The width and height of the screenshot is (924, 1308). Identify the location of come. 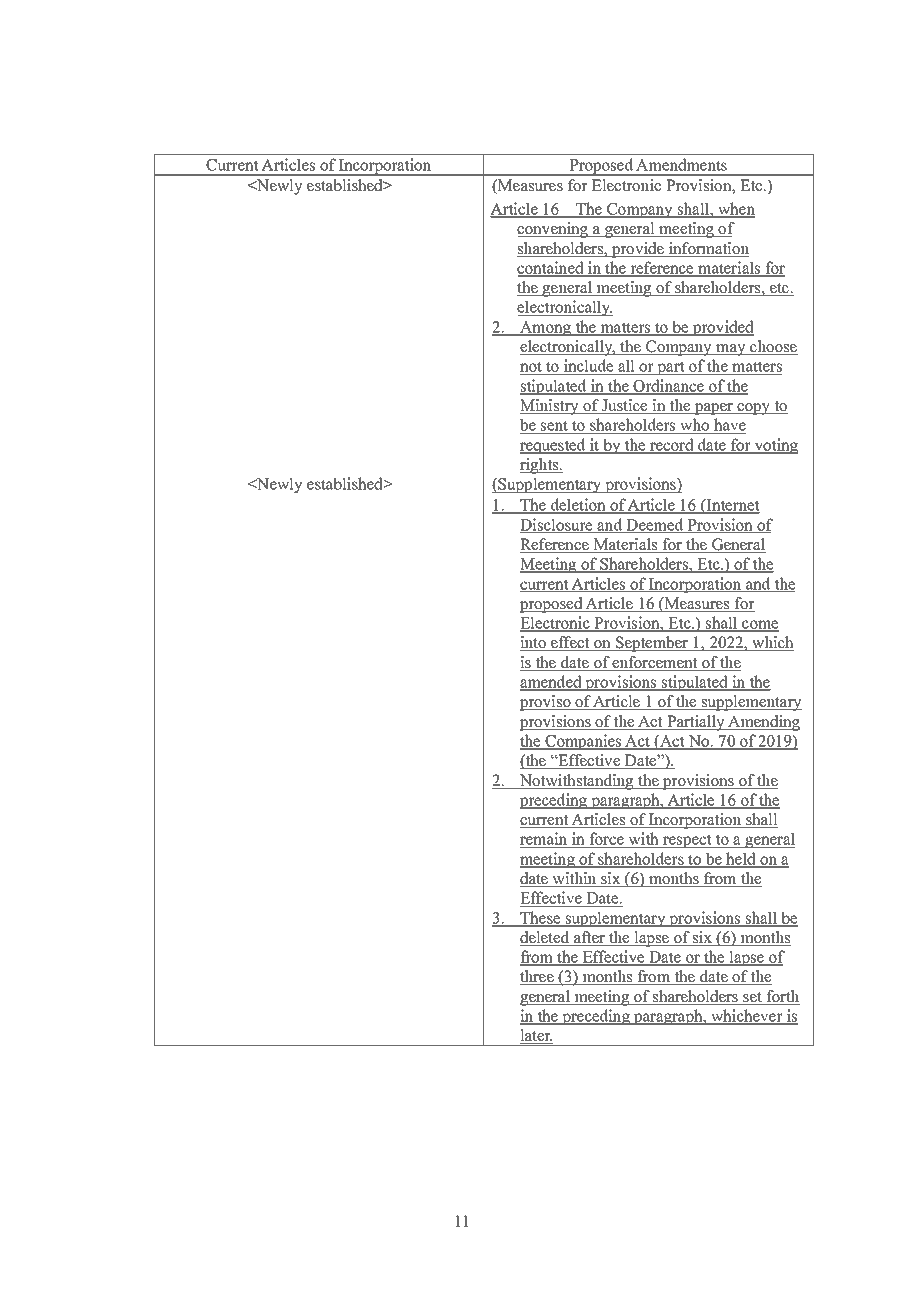
(759, 625).
